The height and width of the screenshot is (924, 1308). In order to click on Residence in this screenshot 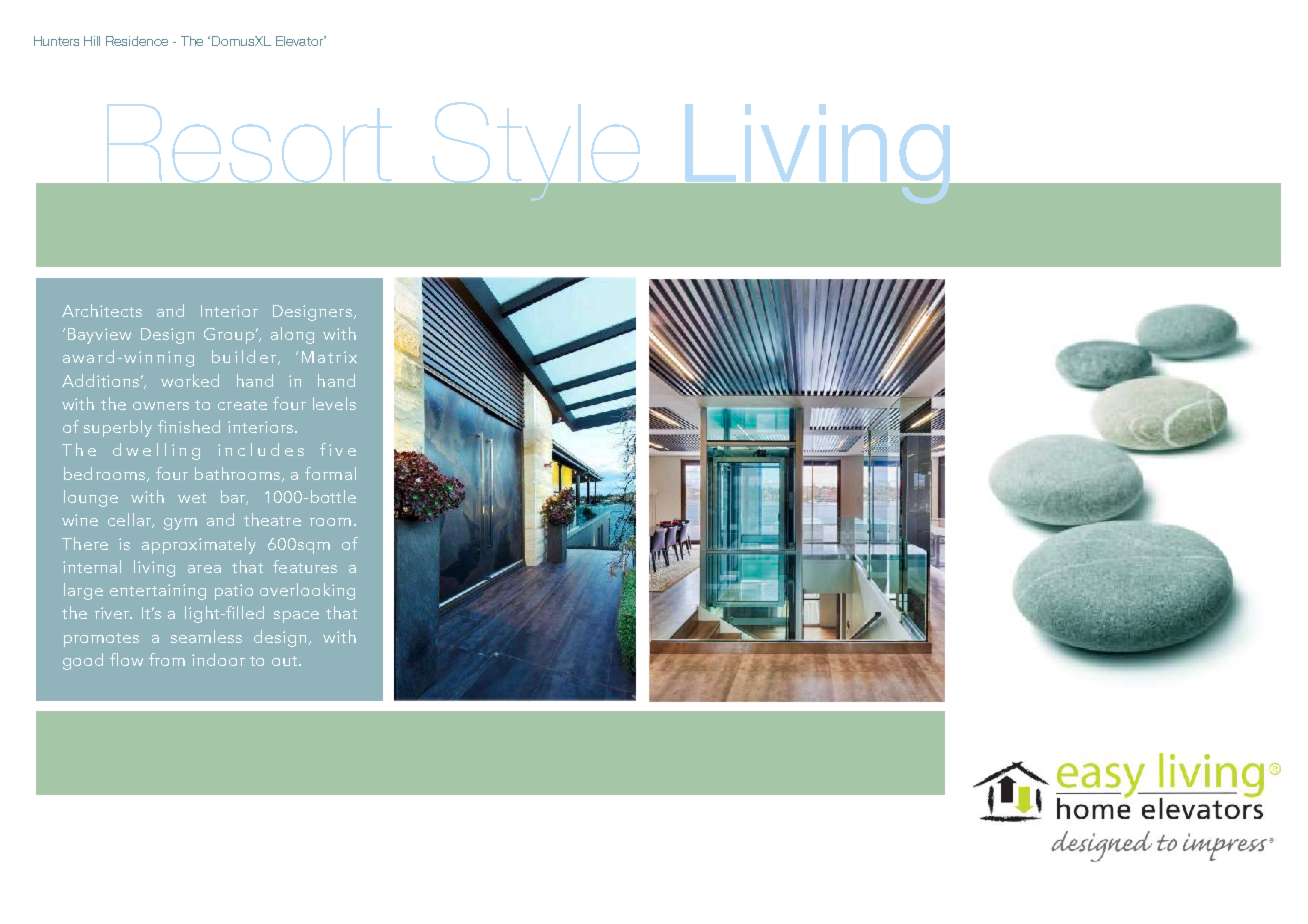, I will do `click(137, 41)`.
